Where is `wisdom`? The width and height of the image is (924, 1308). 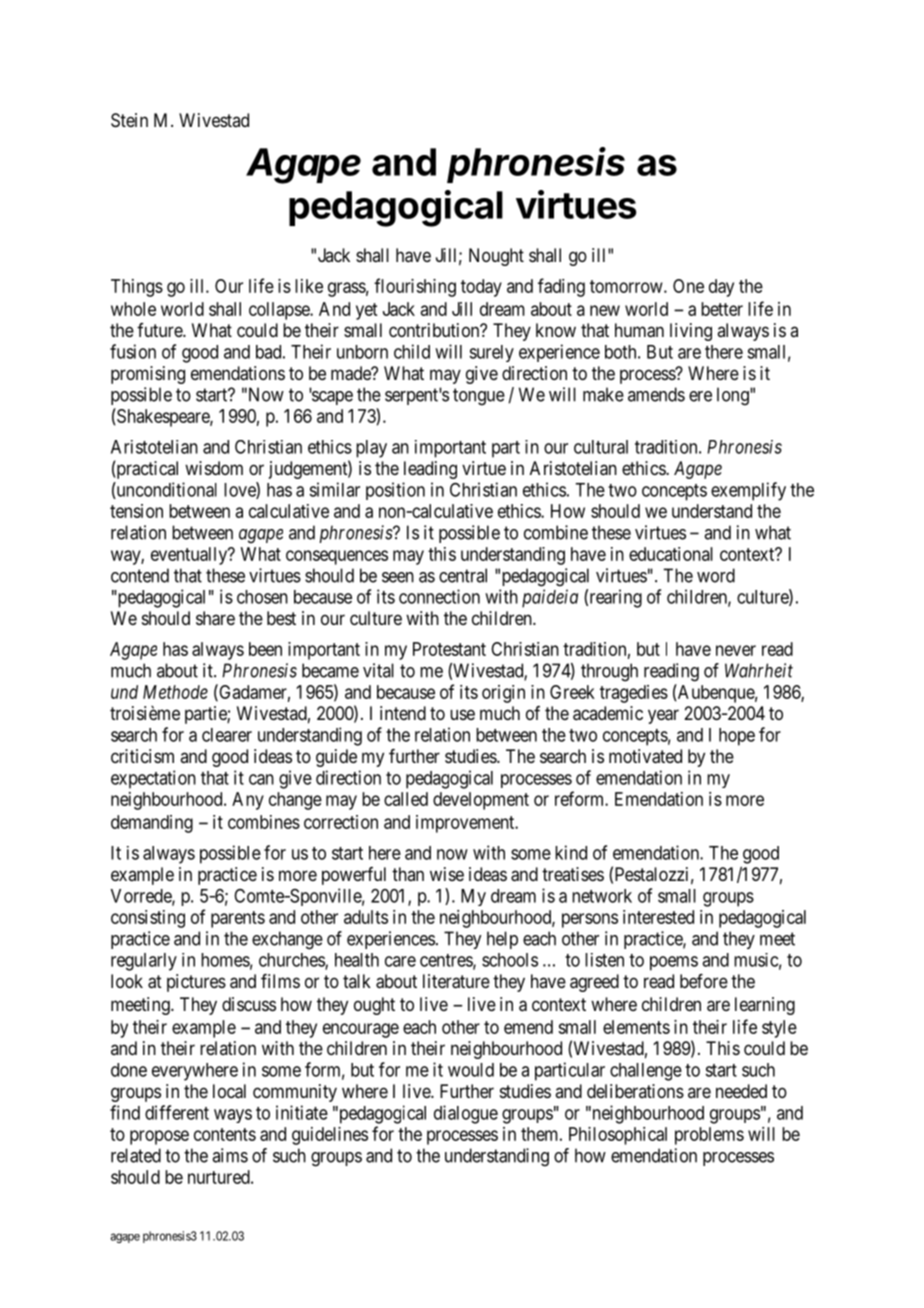
wisdom is located at coordinates (214, 468).
